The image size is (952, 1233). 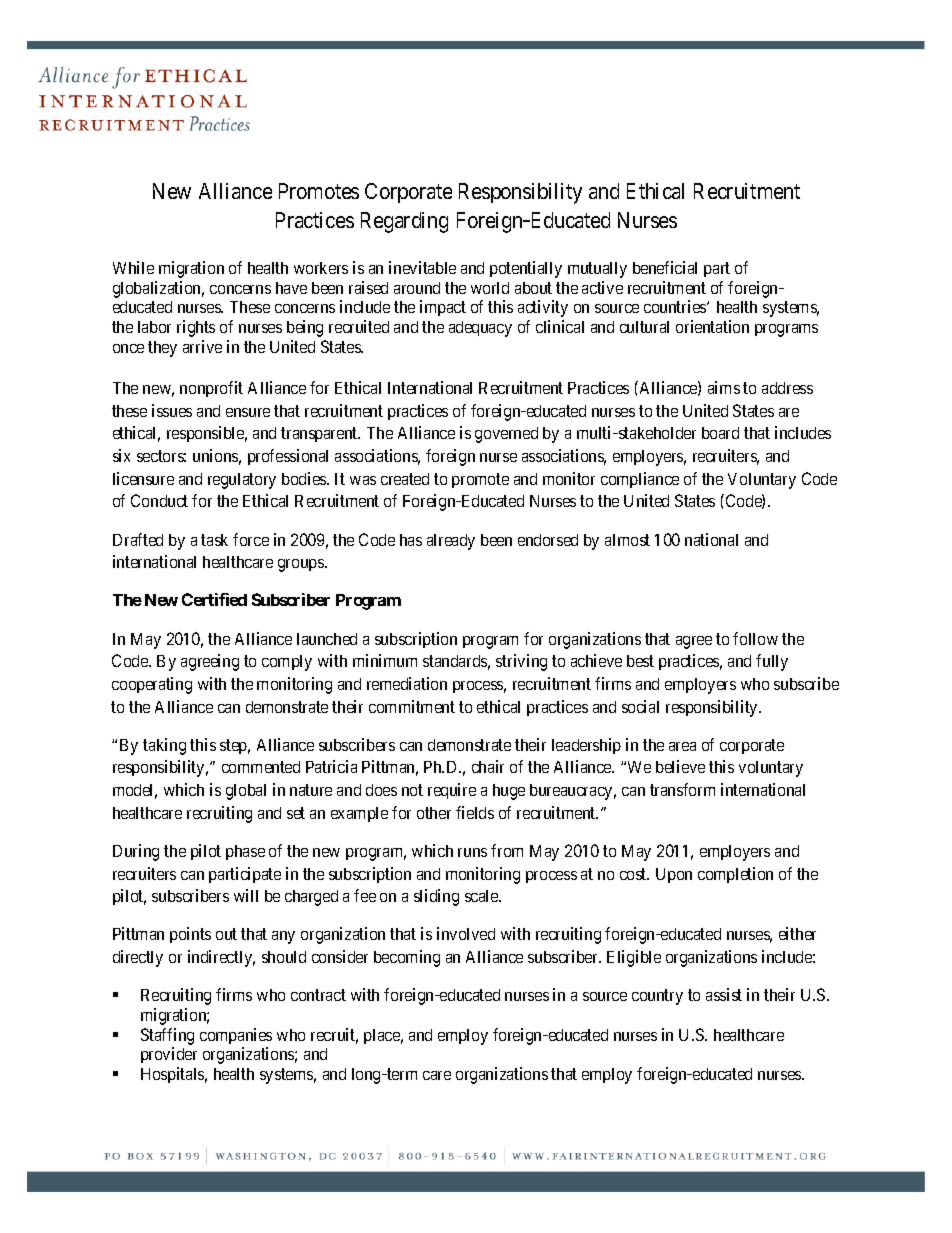 What do you see at coordinates (133, 267) in the screenshot?
I see `While` at bounding box center [133, 267].
